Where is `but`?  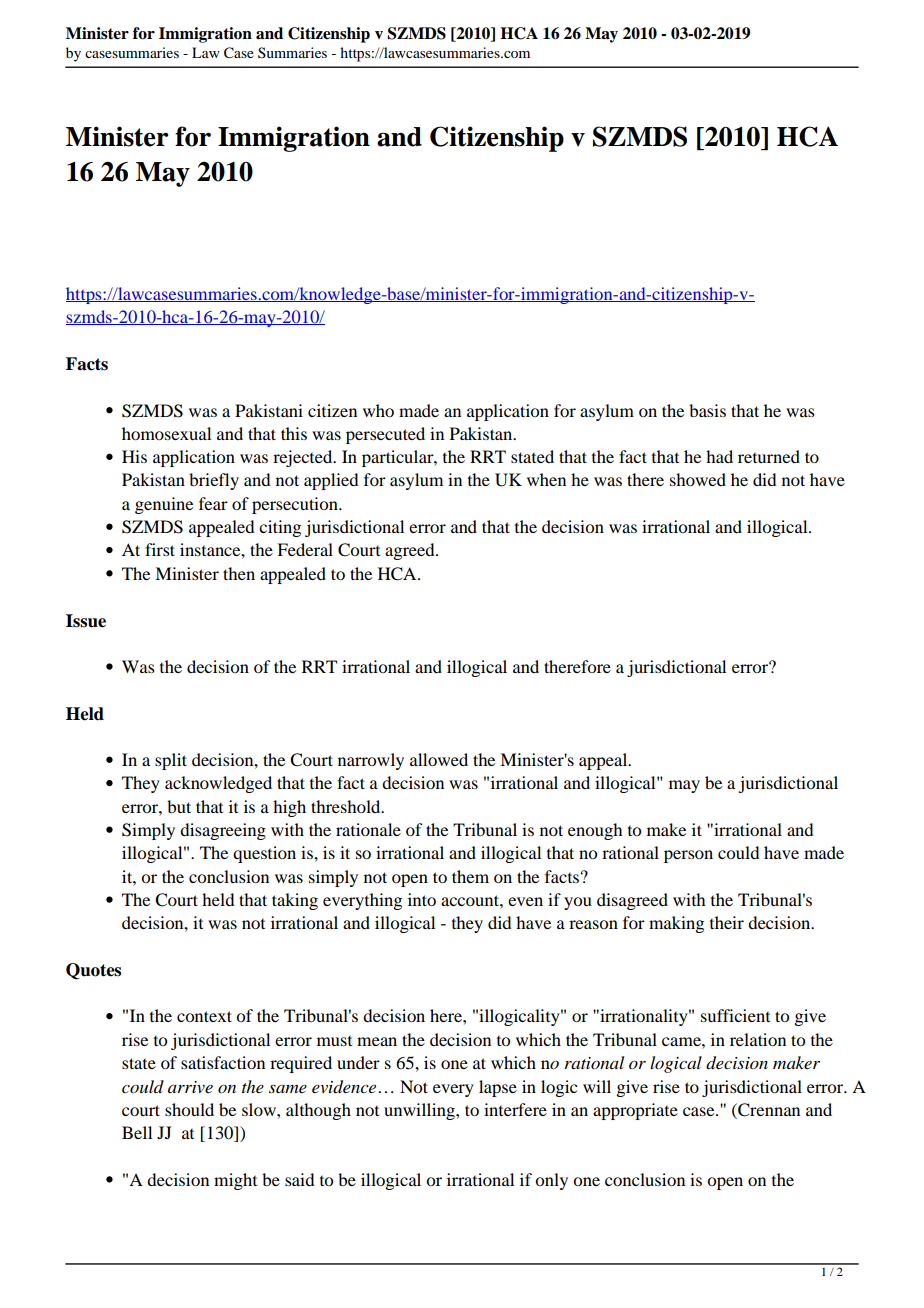 but is located at coordinates (179, 806).
